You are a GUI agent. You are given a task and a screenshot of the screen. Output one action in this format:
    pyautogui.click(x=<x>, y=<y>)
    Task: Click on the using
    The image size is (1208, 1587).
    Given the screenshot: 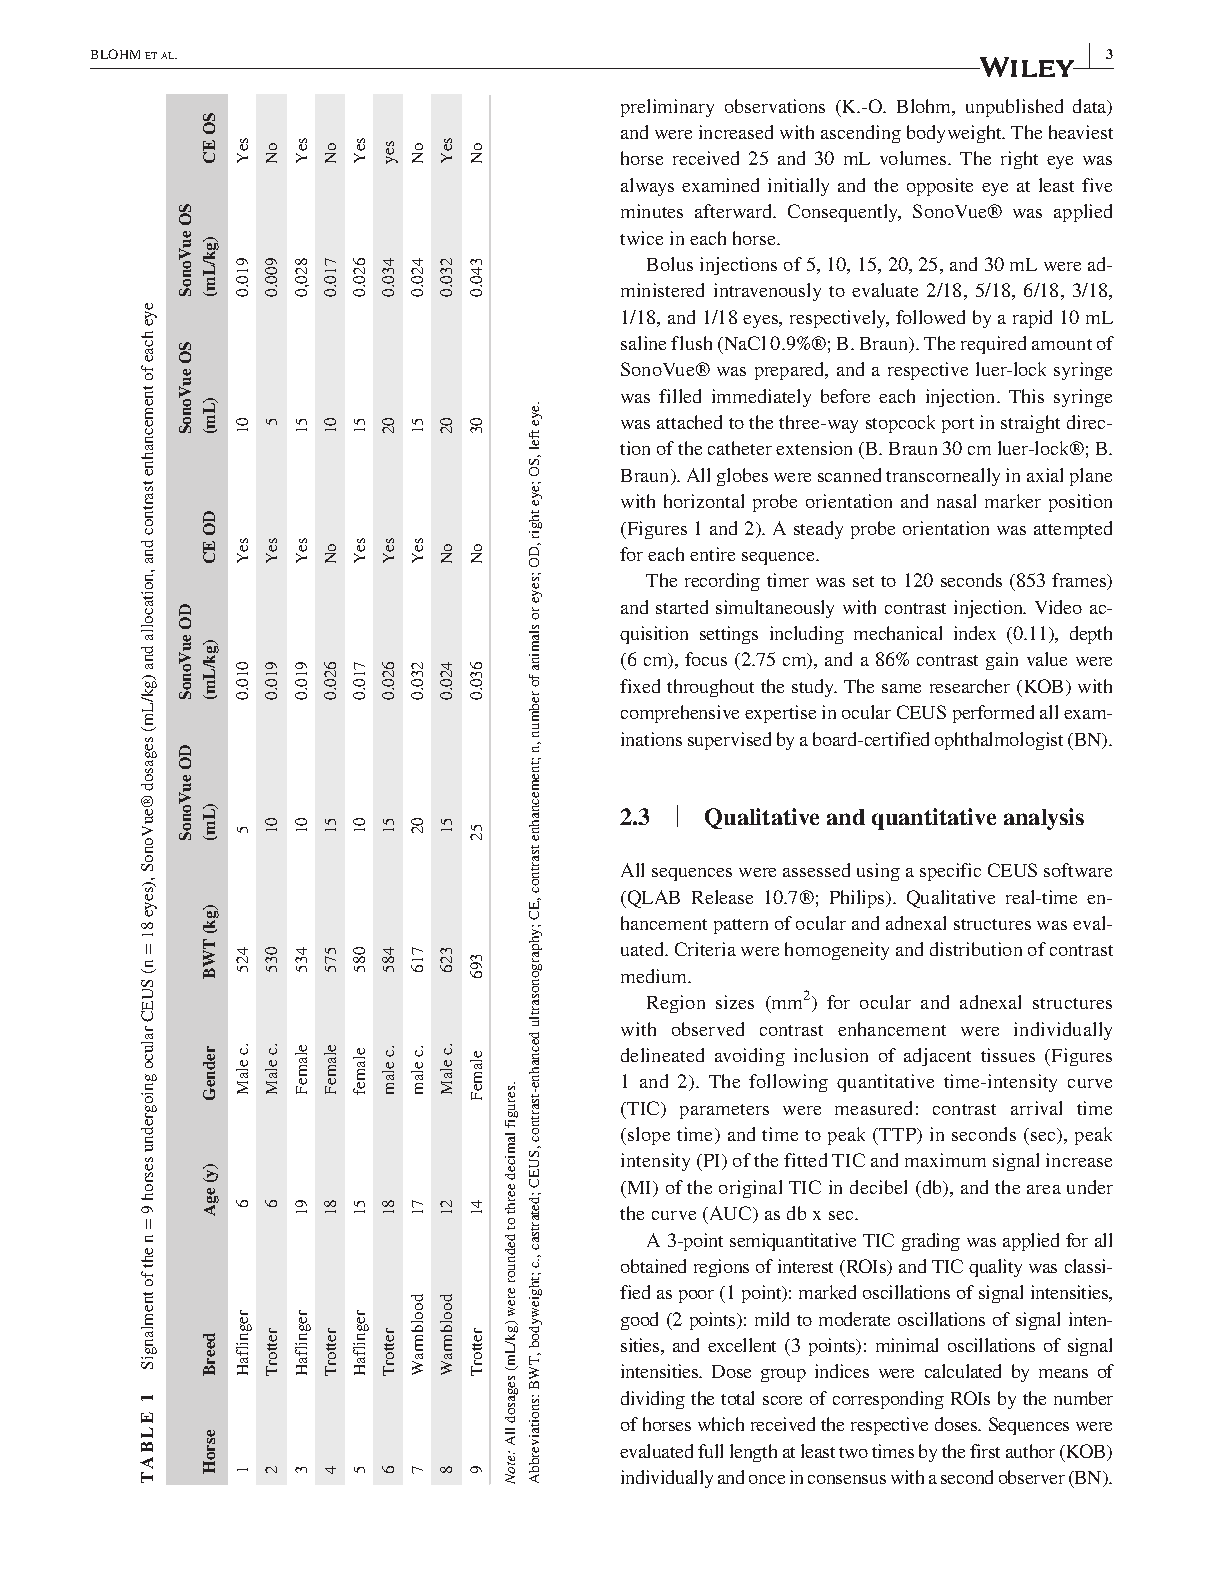 What is the action you would take?
    pyautogui.click(x=878, y=872)
